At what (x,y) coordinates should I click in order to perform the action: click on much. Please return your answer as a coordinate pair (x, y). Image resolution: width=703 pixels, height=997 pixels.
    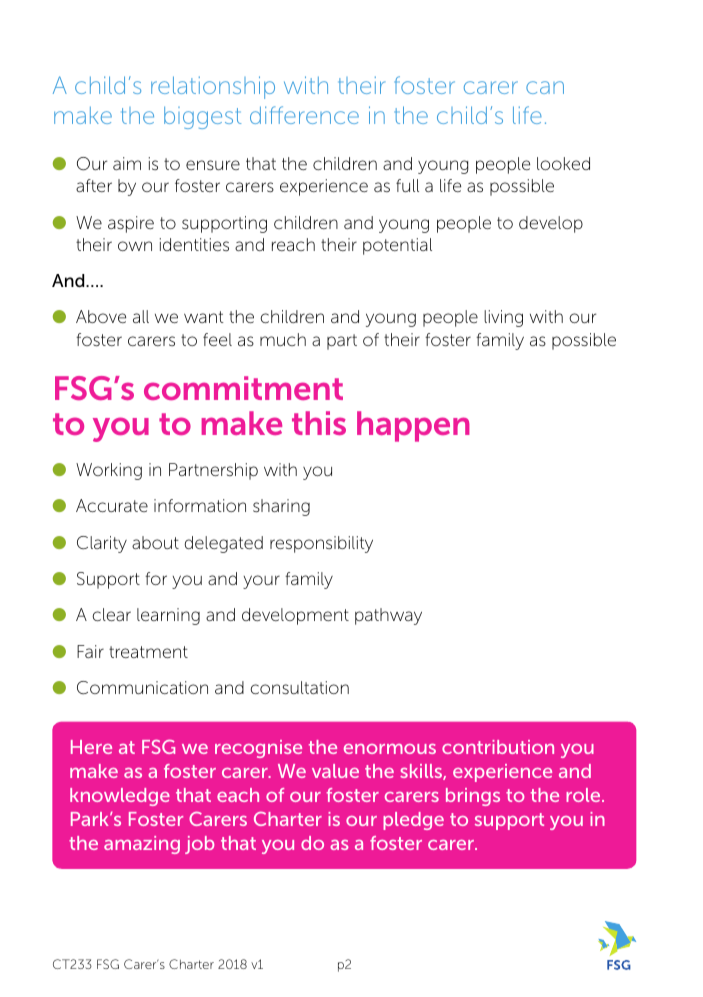
    Looking at the image, I should click on (283, 339).
